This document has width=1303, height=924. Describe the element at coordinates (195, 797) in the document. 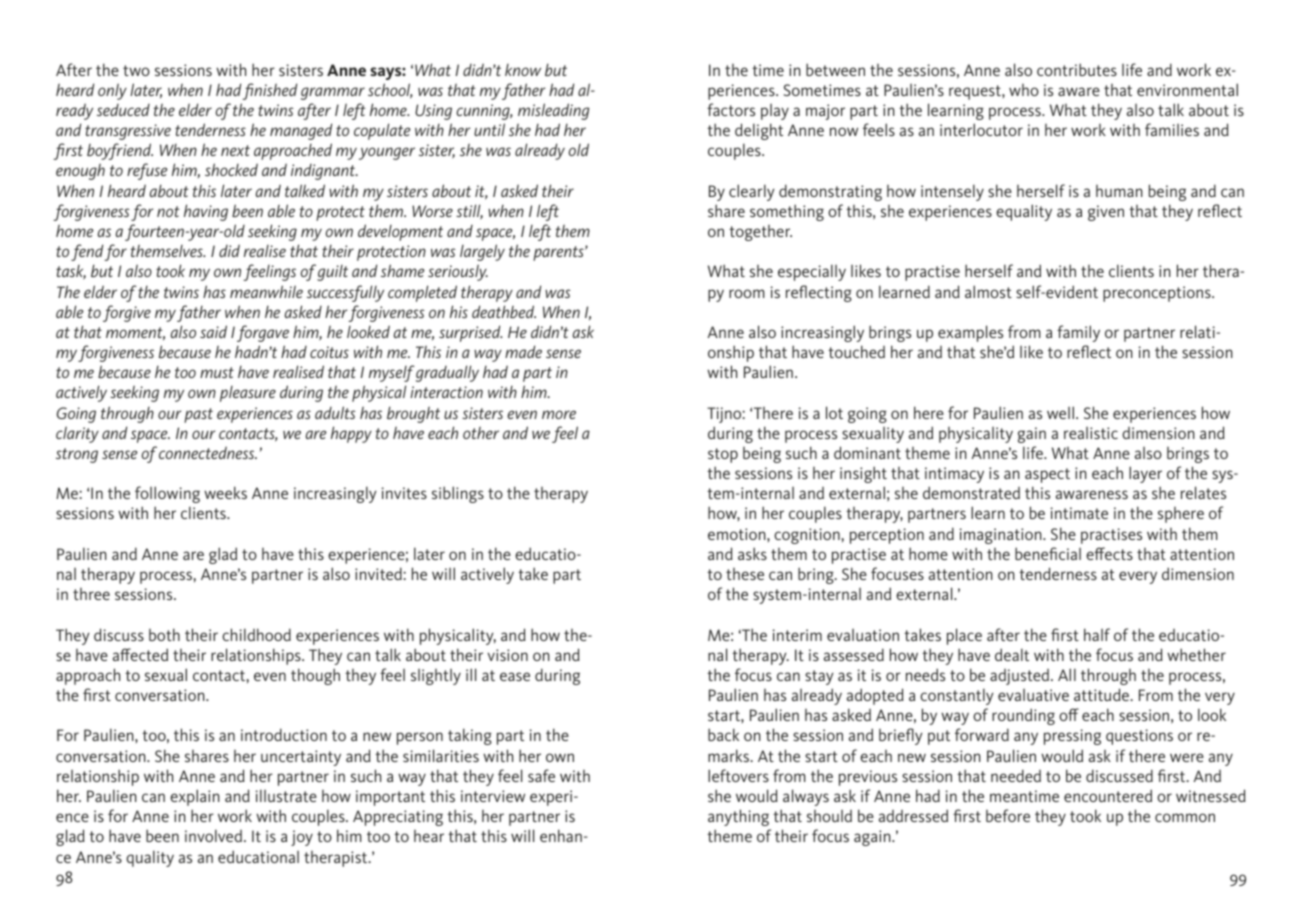

I see `explain` at that location.
